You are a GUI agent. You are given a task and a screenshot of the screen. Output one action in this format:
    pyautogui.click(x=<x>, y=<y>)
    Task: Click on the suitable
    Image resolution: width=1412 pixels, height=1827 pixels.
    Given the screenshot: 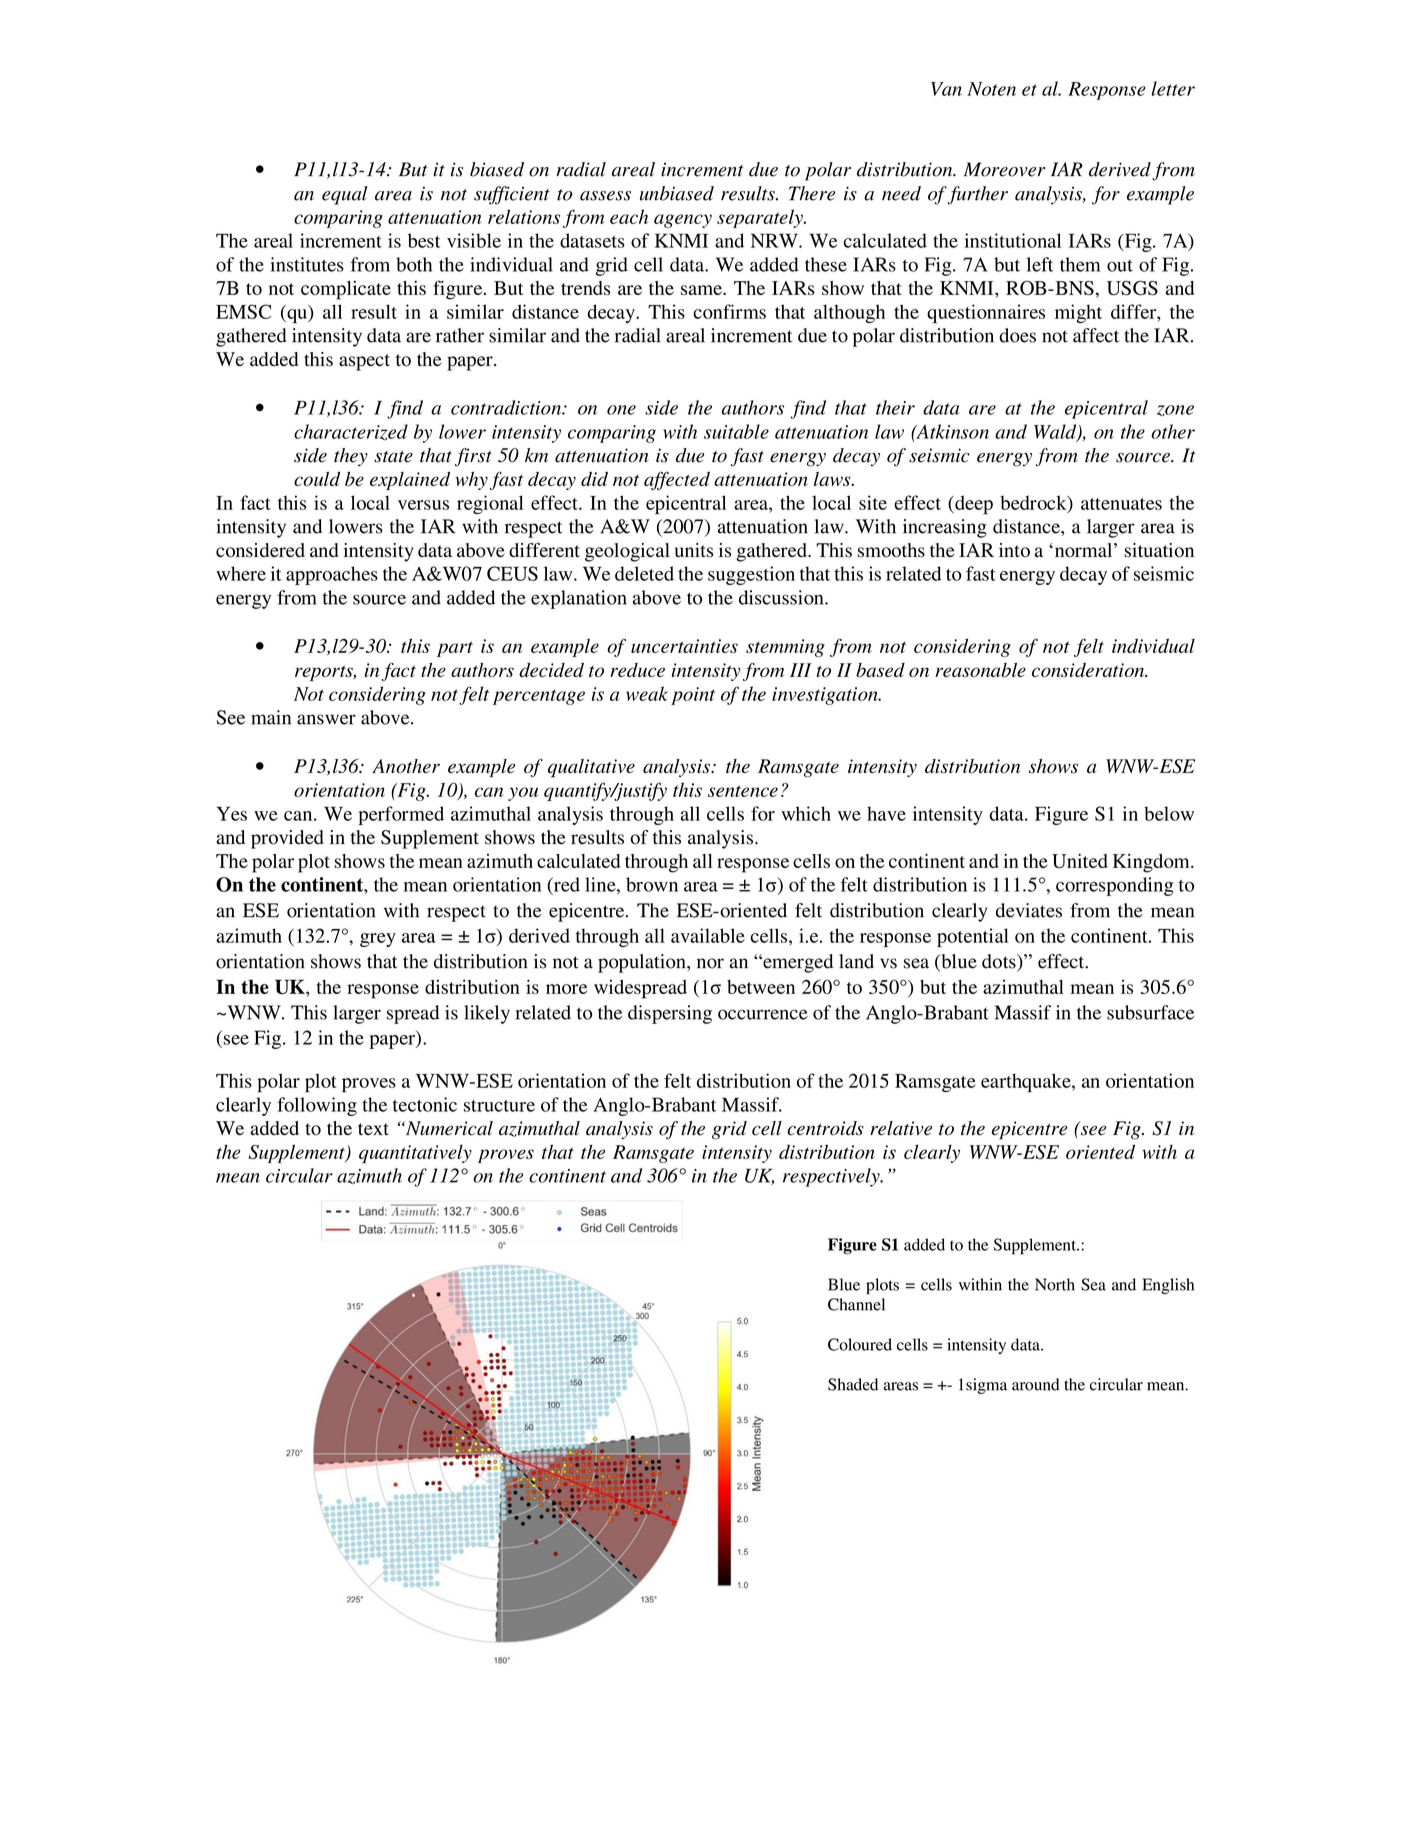 What is the action you would take?
    pyautogui.click(x=736, y=431)
